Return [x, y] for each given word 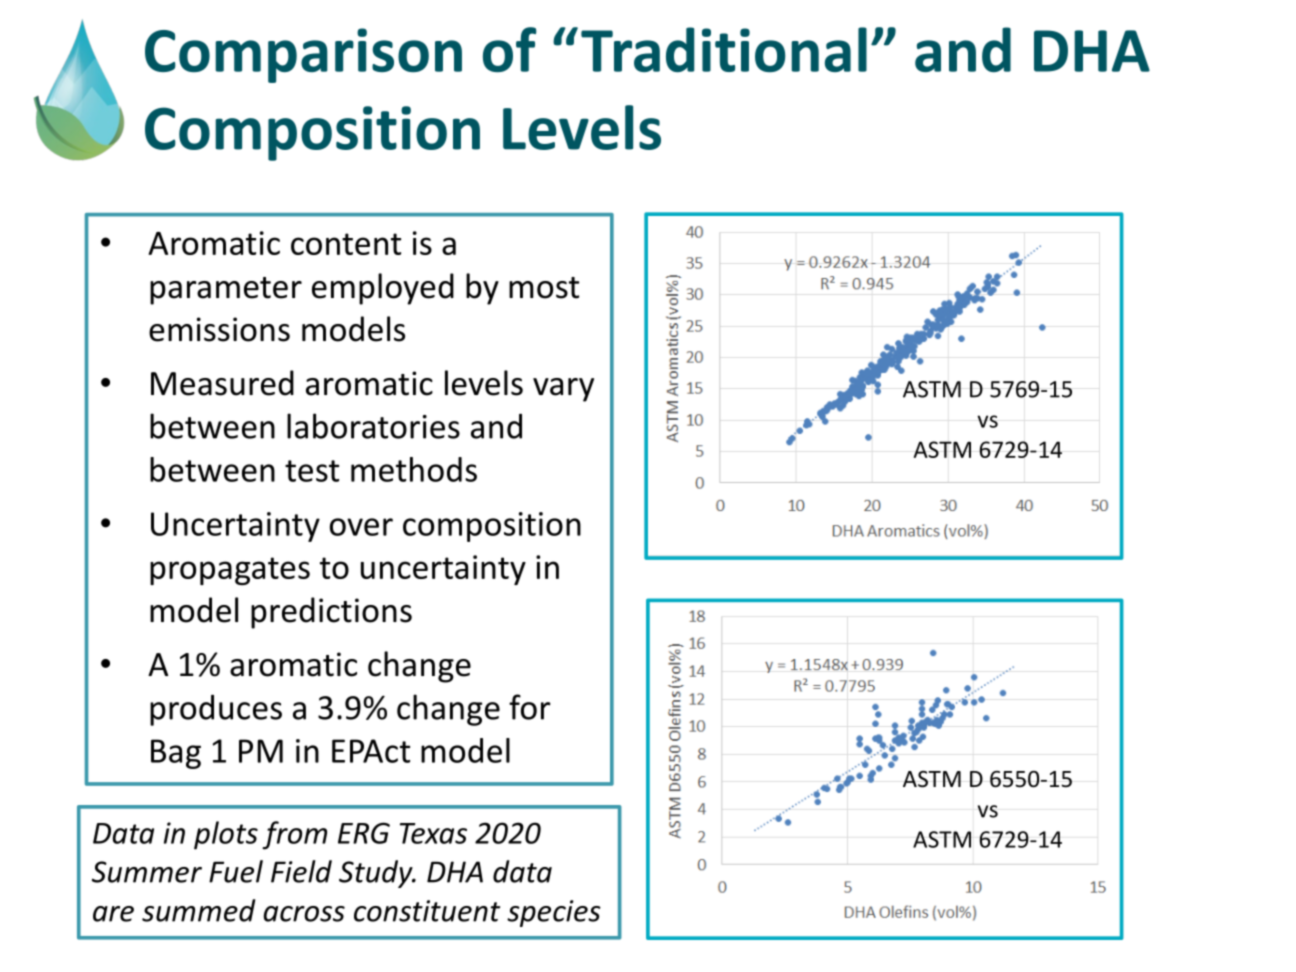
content [346, 244]
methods [414, 469]
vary [563, 390]
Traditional [724, 49]
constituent [427, 911]
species [554, 913]
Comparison [303, 55]
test [312, 471]
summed [198, 910]
